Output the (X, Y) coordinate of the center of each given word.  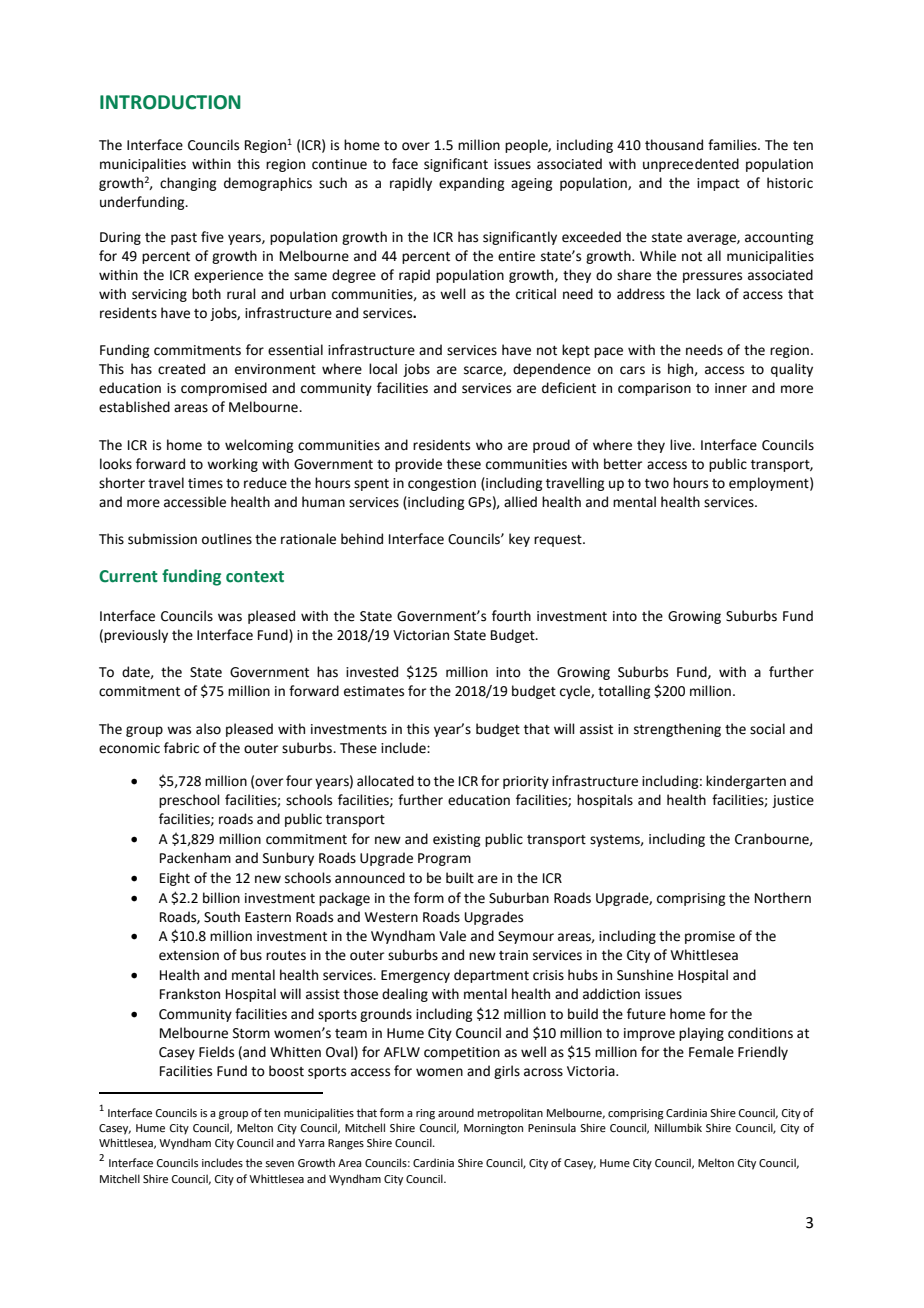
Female (711, 1052)
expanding (471, 184)
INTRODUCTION (170, 102)
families (733, 145)
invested (372, 672)
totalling (624, 692)
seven (279, 1164)
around (456, 1112)
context (255, 577)
